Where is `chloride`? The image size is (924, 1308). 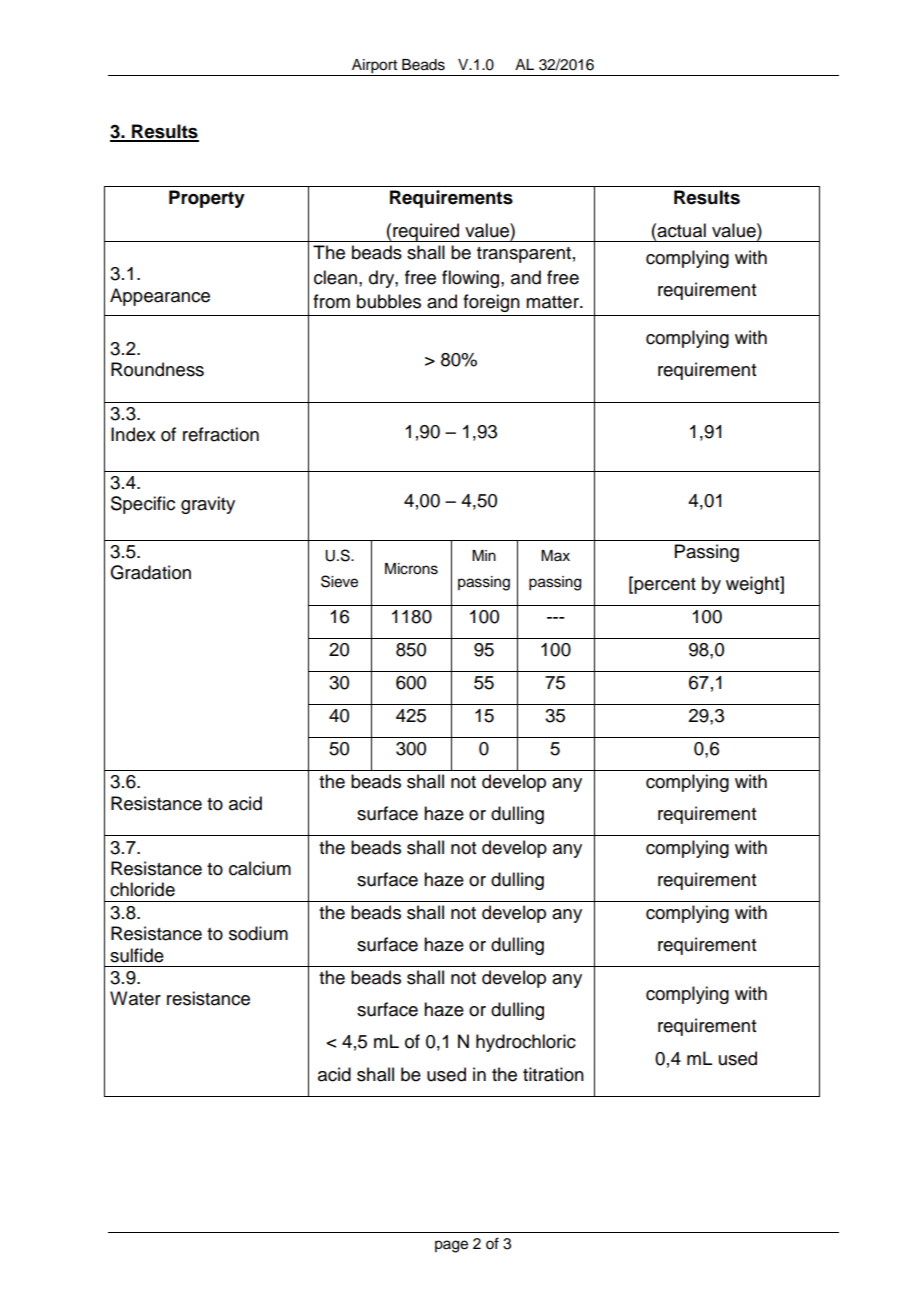
chloride is located at coordinates (142, 889).
